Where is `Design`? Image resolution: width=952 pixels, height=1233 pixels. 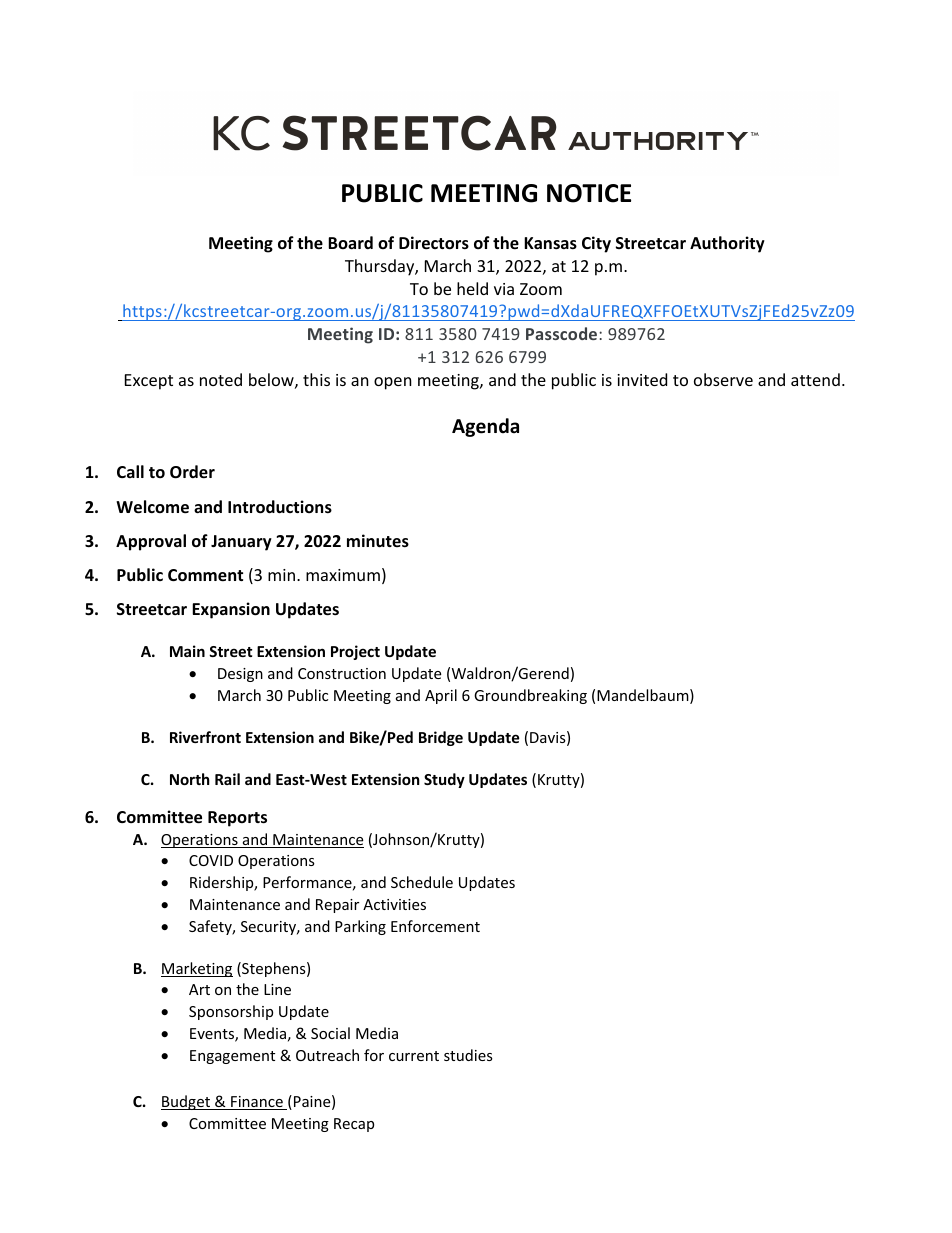
Design is located at coordinates (240, 675).
